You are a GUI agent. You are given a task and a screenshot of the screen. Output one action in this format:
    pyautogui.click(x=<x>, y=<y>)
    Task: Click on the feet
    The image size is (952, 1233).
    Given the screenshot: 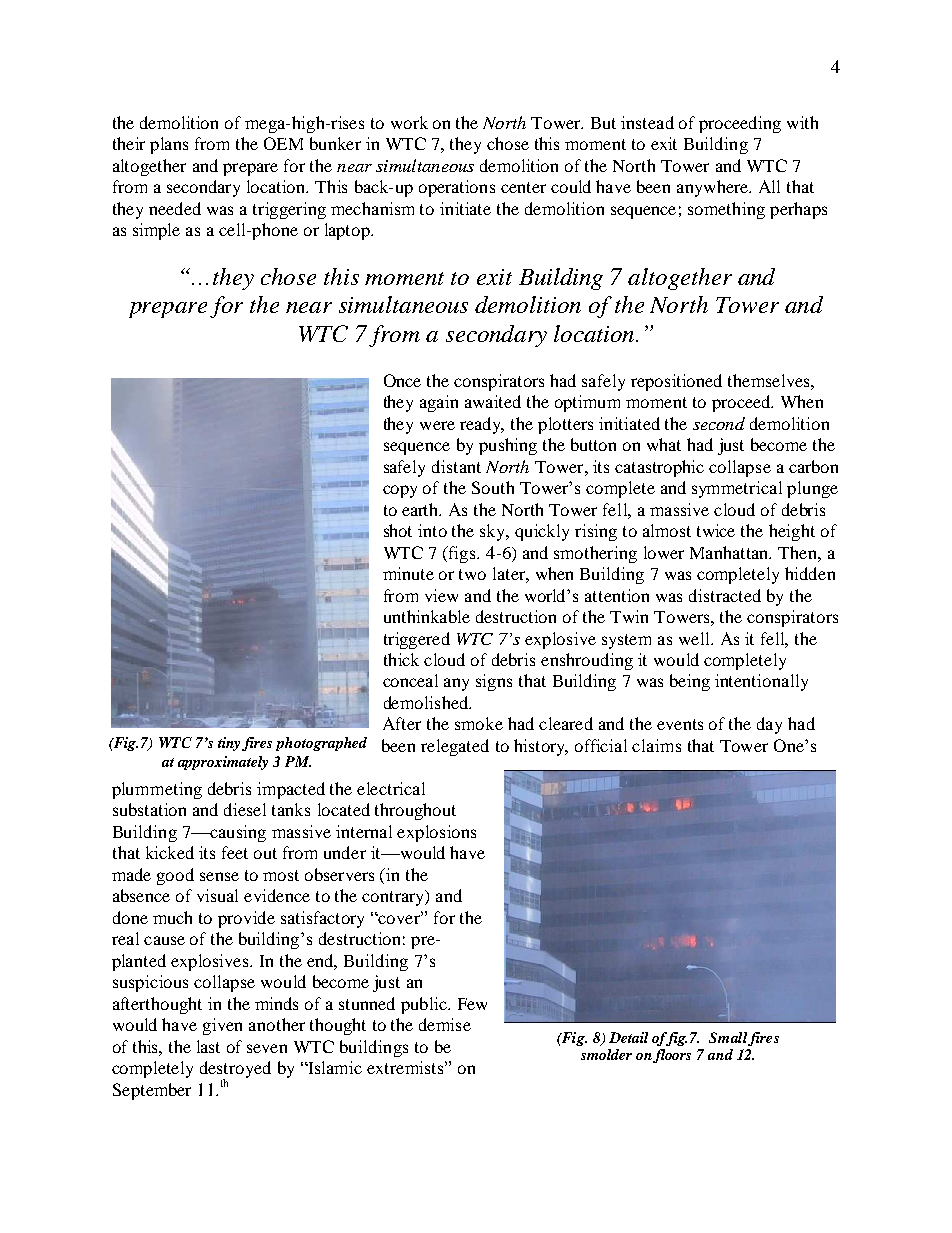 What is the action you would take?
    pyautogui.click(x=235, y=852)
